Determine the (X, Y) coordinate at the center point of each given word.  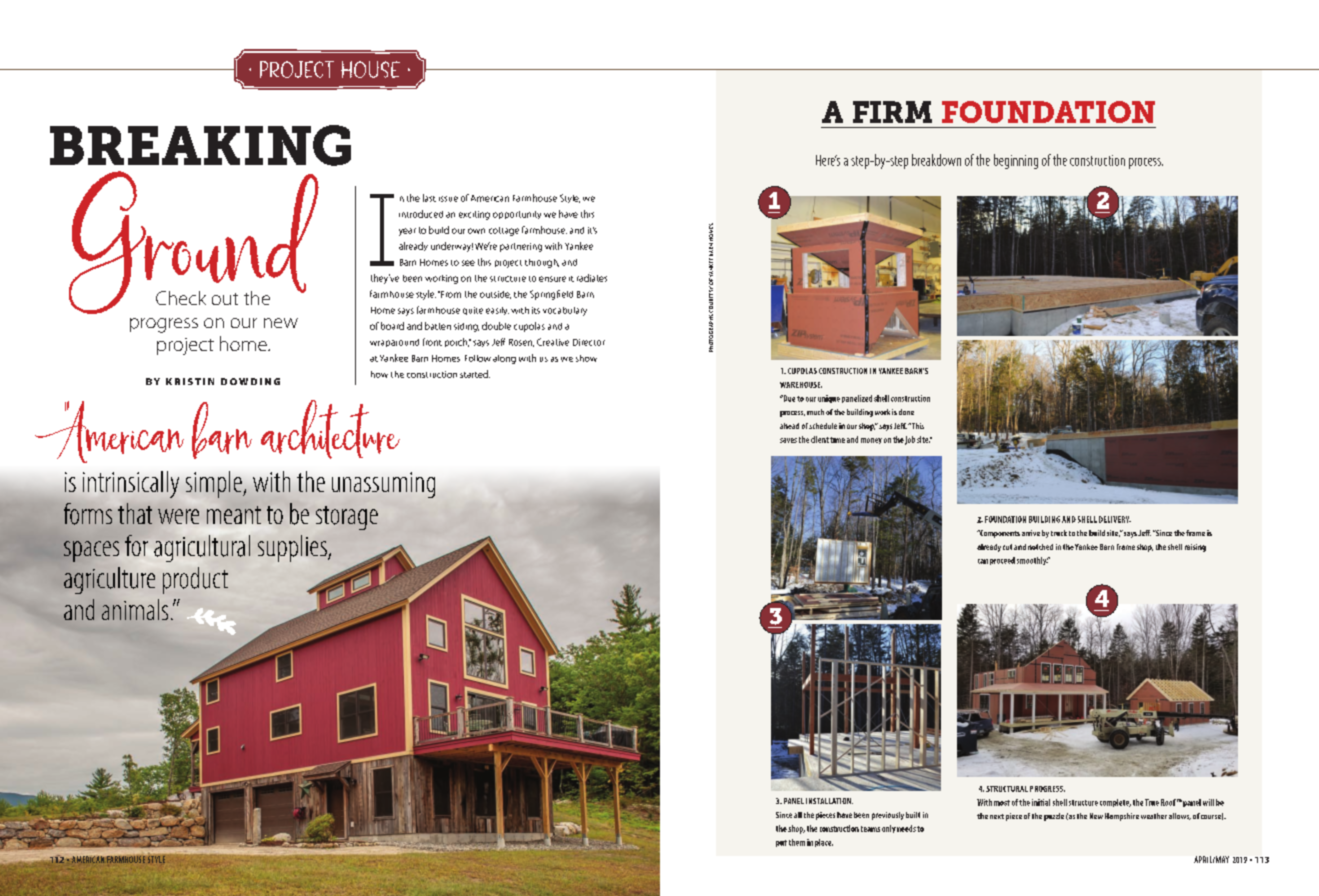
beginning (1016, 161)
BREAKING (200, 145)
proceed (1002, 561)
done (906, 412)
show (586, 358)
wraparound (394, 343)
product (195, 580)
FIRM (892, 112)
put (781, 843)
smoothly (1033, 561)
